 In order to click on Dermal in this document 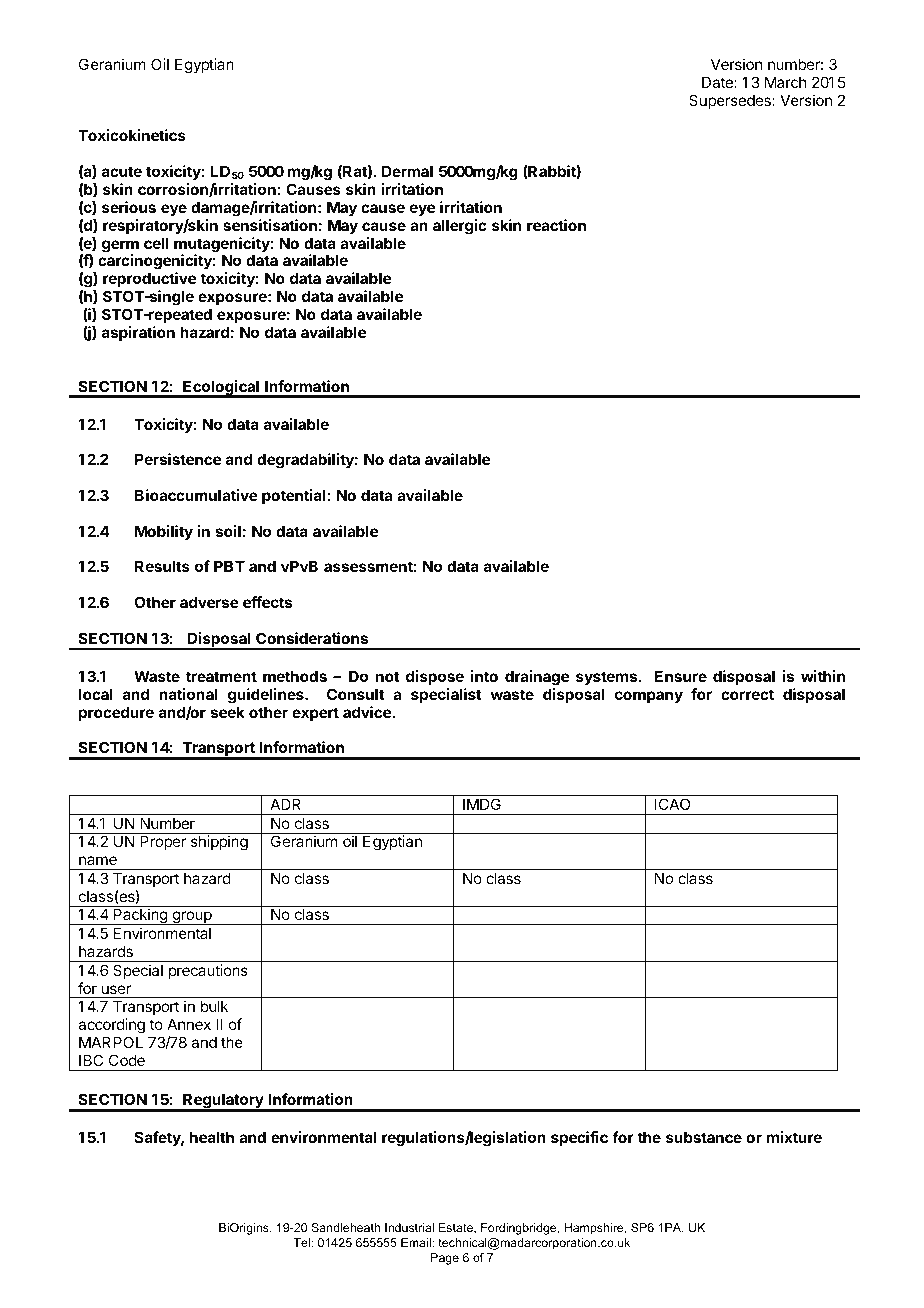, I will do `click(407, 171)`.
